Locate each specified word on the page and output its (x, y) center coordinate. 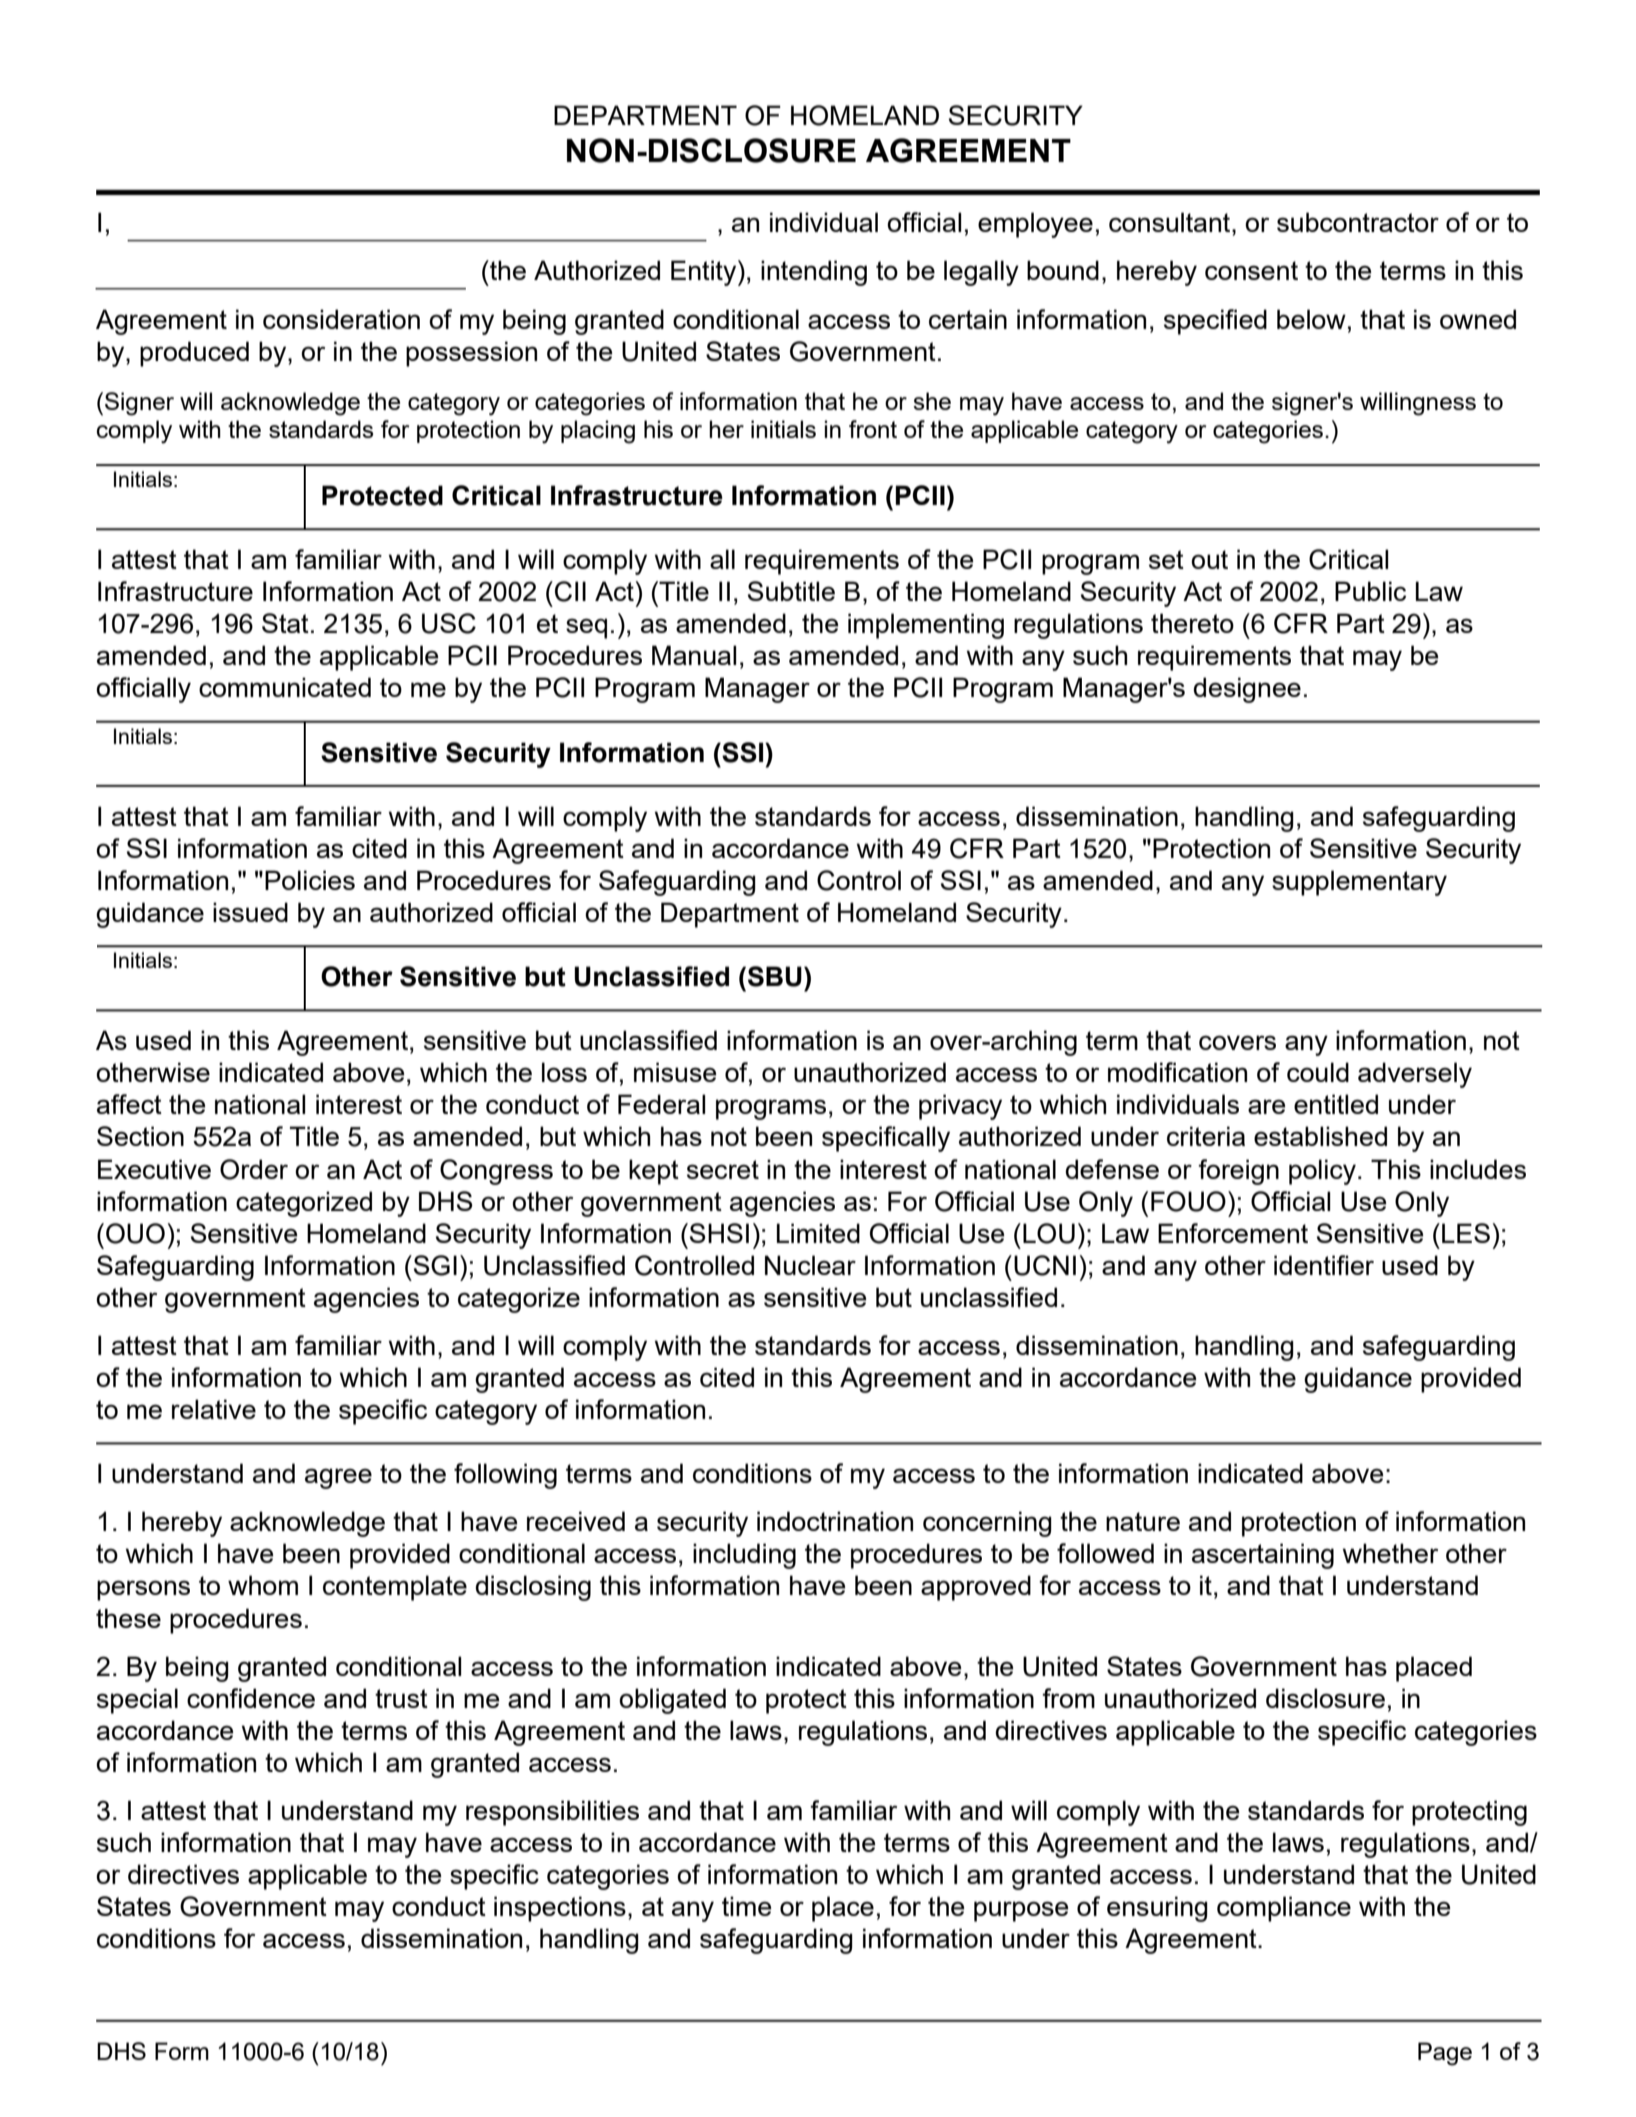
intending (814, 273)
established (1320, 1136)
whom (263, 1585)
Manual (694, 655)
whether (1390, 1553)
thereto (1192, 623)
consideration (341, 319)
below (1311, 319)
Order (254, 1169)
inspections (560, 1909)
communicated (285, 687)
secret (723, 1169)
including (744, 1556)
